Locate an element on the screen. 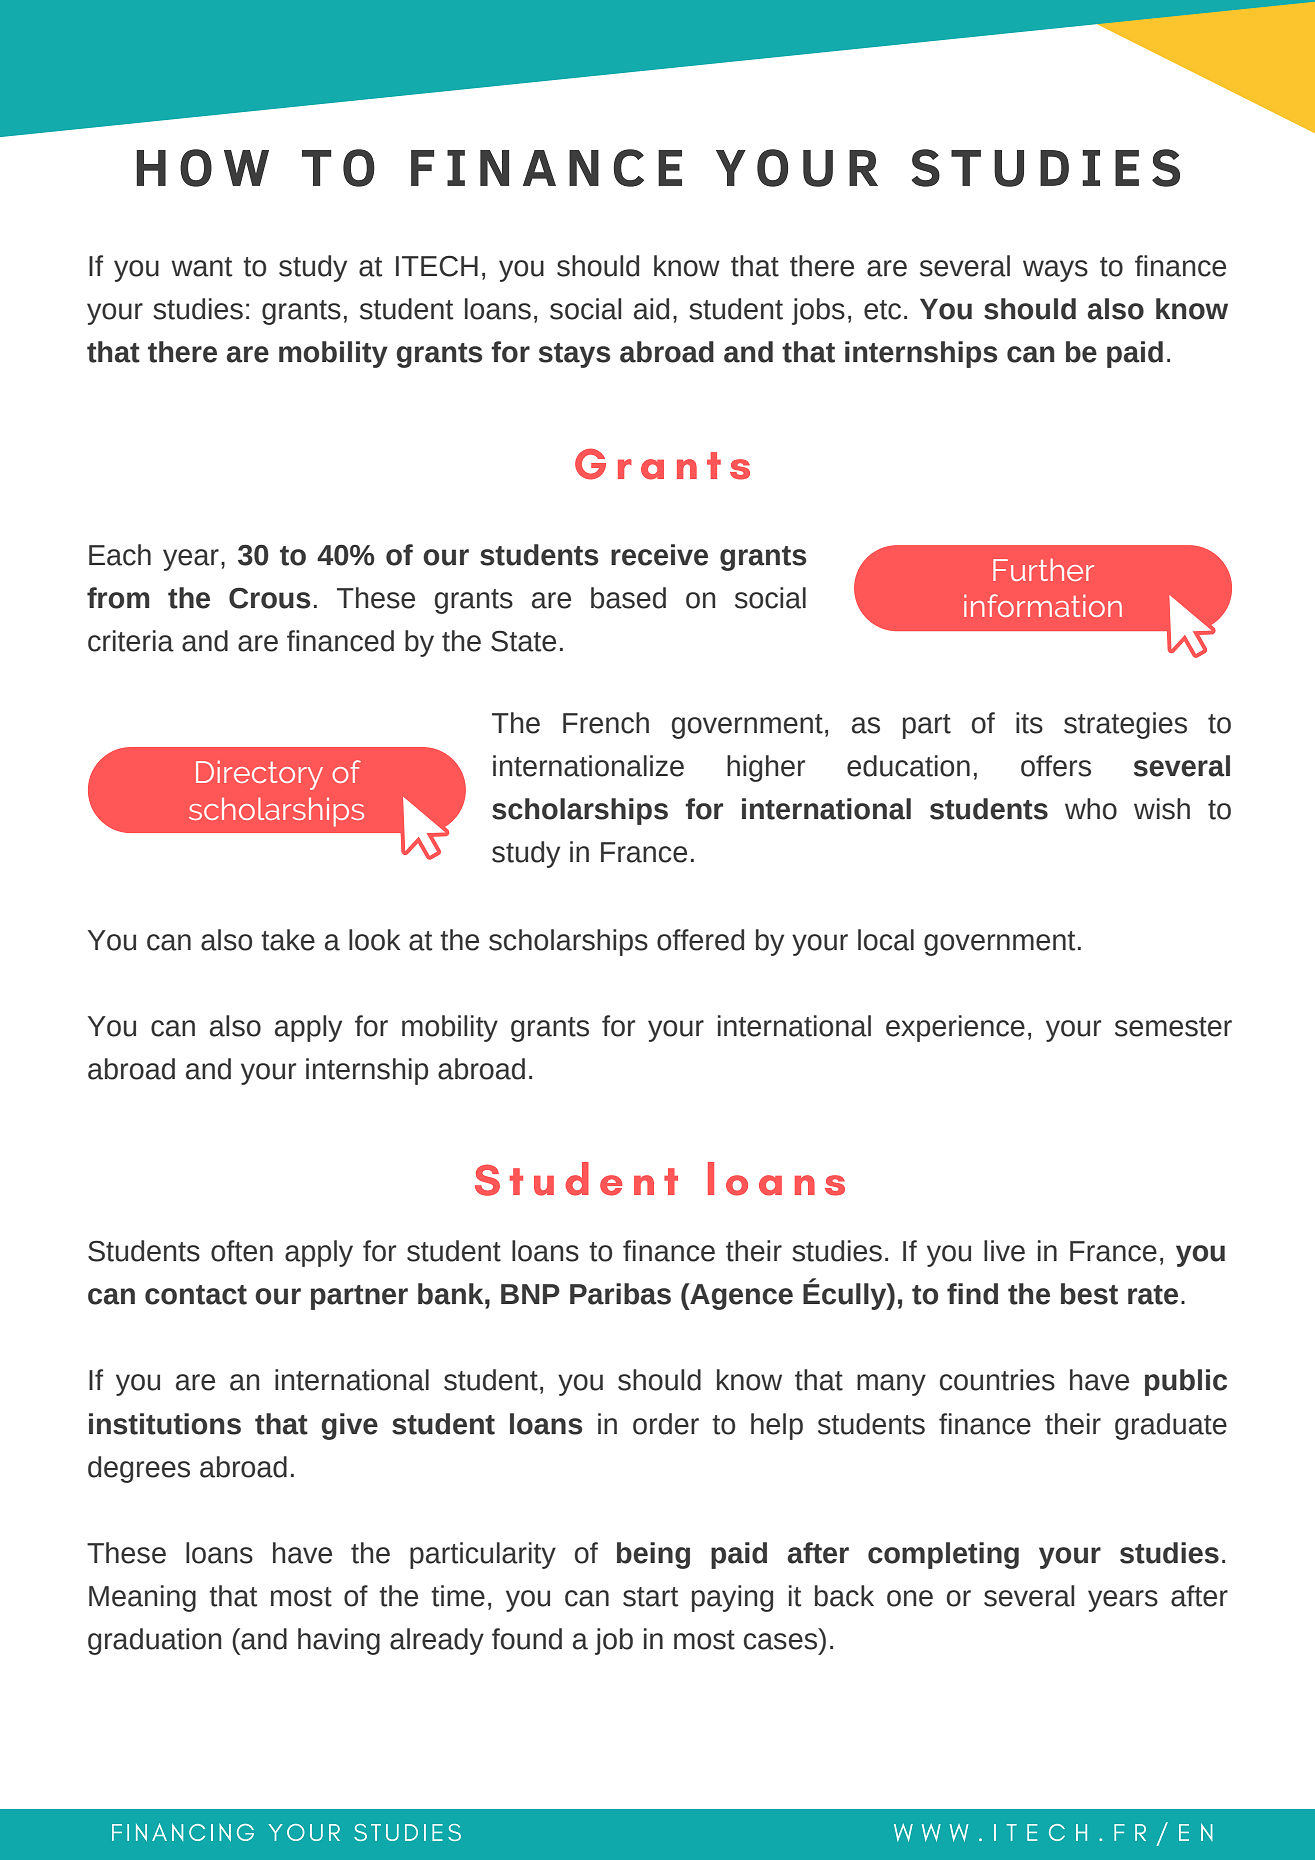 Image resolution: width=1315 pixels, height=1860 pixels. Meaning is located at coordinates (142, 1598).
